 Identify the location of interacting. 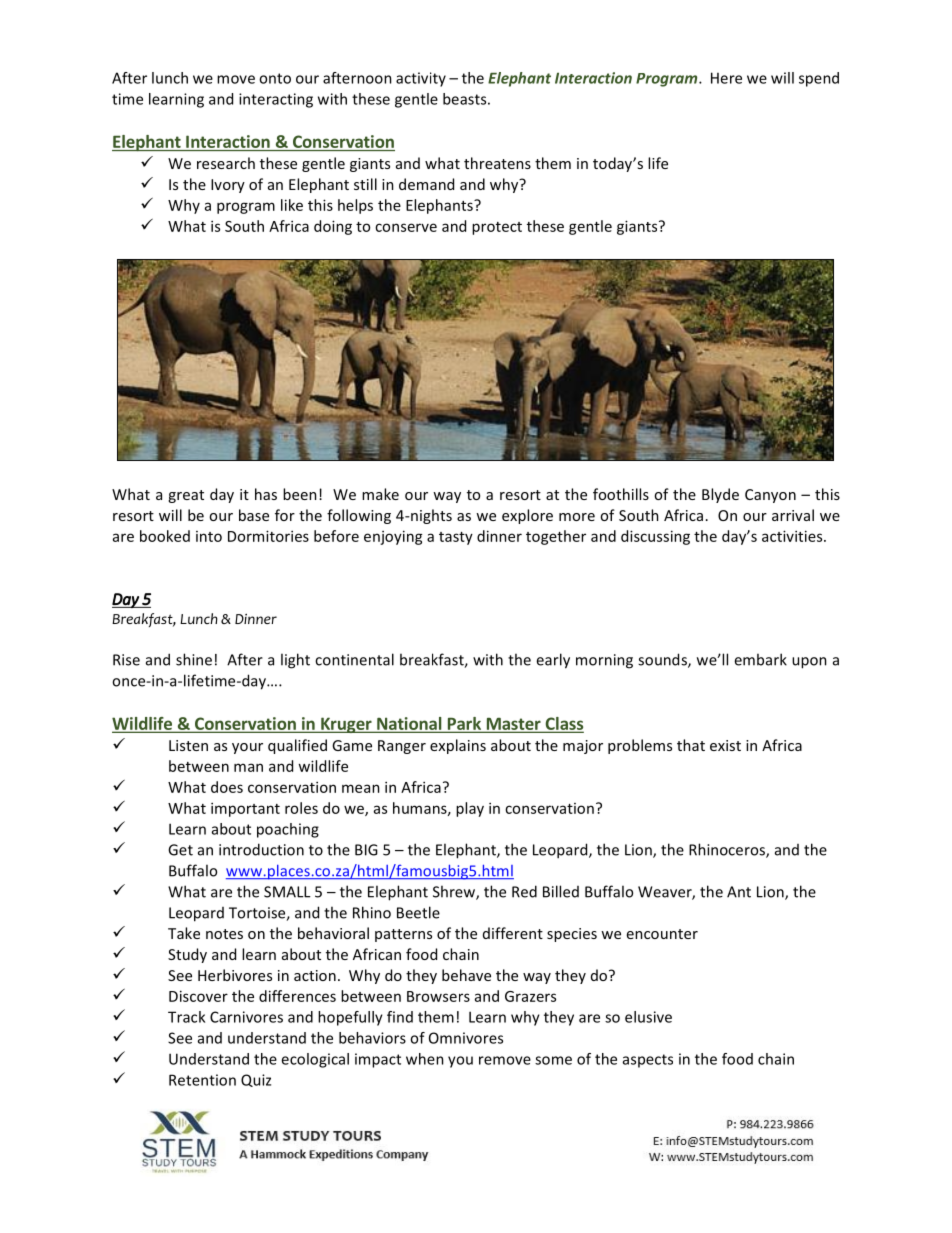
(276, 100).
